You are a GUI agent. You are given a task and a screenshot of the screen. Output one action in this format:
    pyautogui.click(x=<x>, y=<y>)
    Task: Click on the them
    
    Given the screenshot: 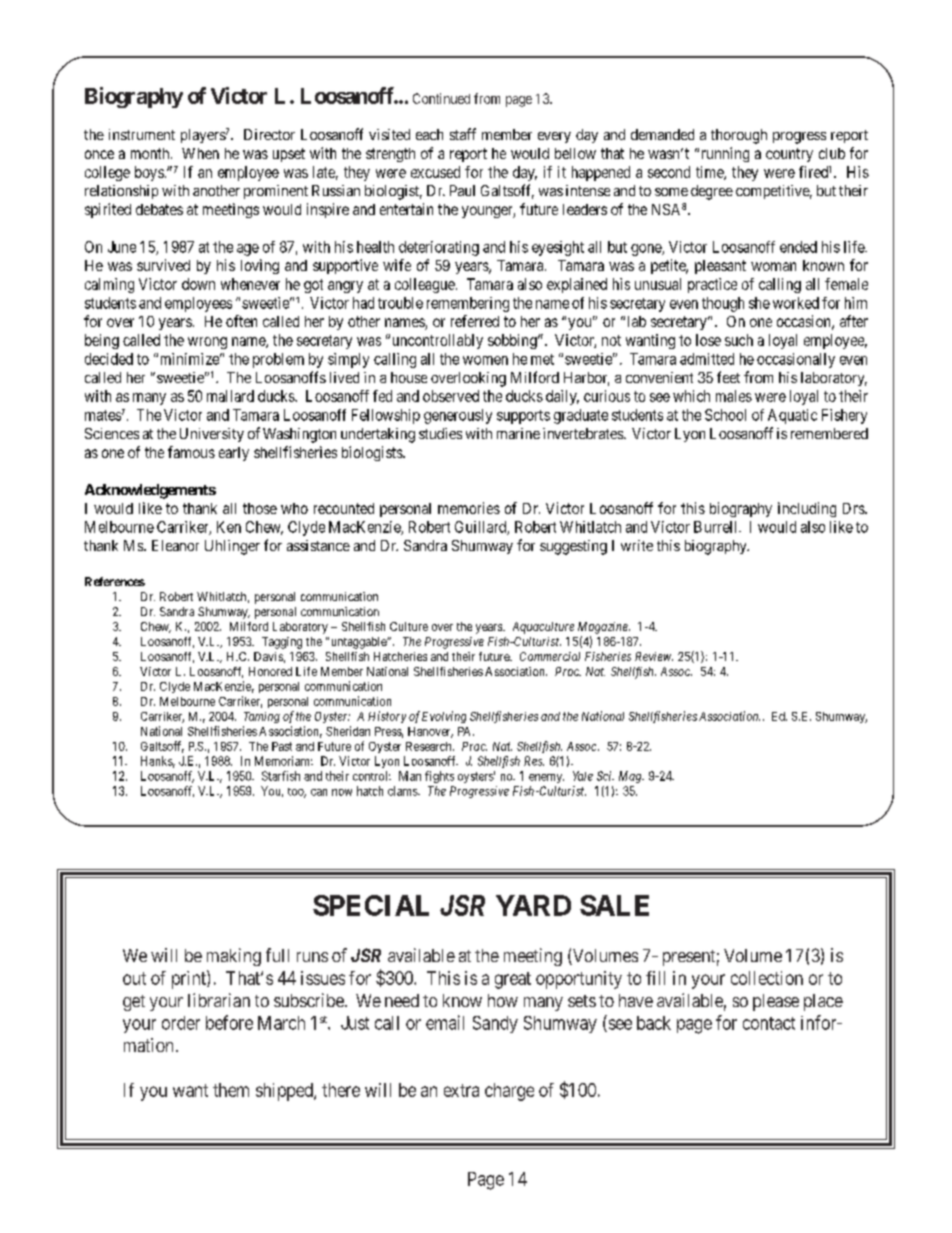 What is the action you would take?
    pyautogui.click(x=231, y=1090)
